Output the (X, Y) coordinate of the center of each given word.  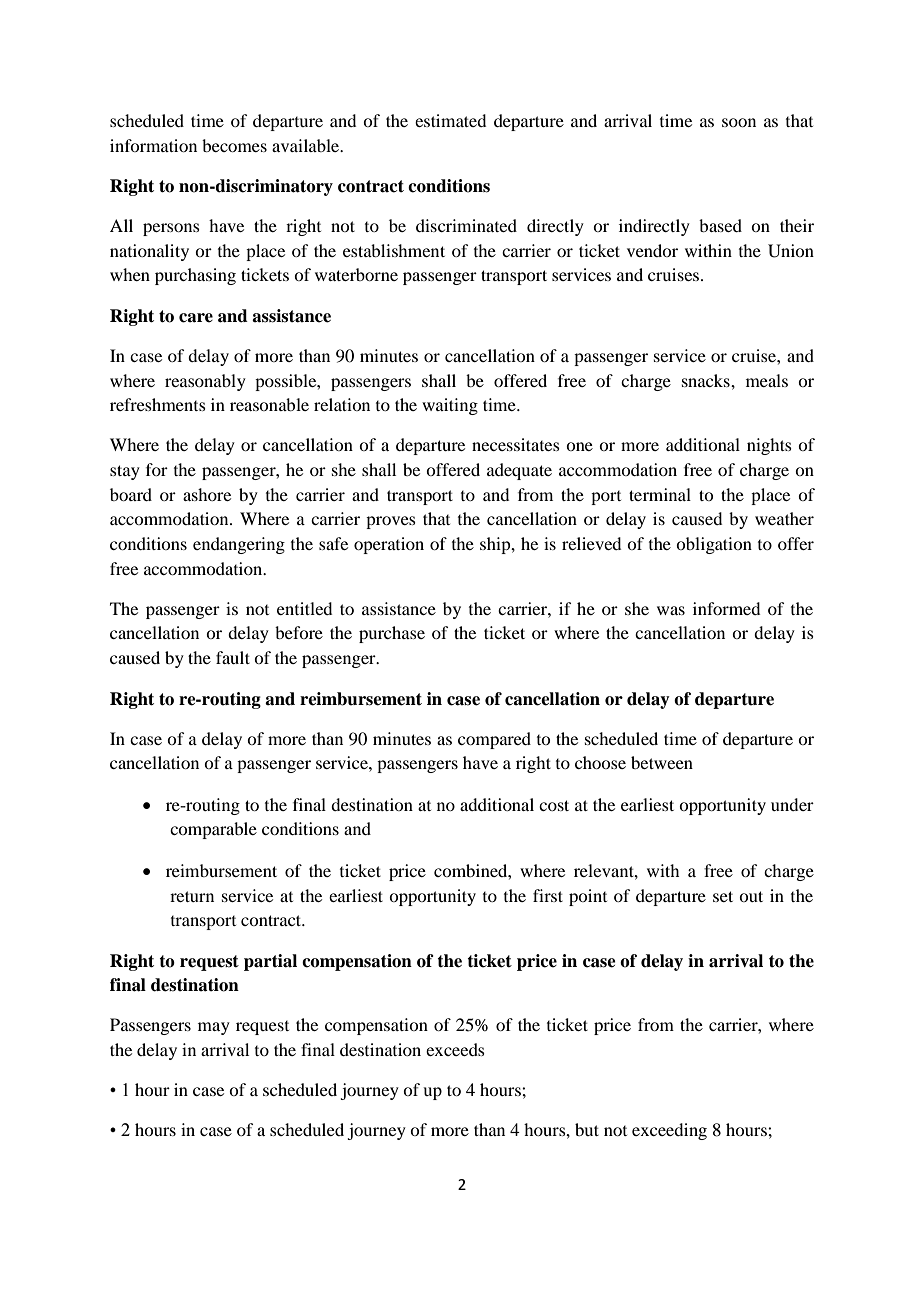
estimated (450, 120)
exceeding (669, 1131)
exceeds (455, 1049)
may (214, 1028)
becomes (234, 145)
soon (739, 122)
